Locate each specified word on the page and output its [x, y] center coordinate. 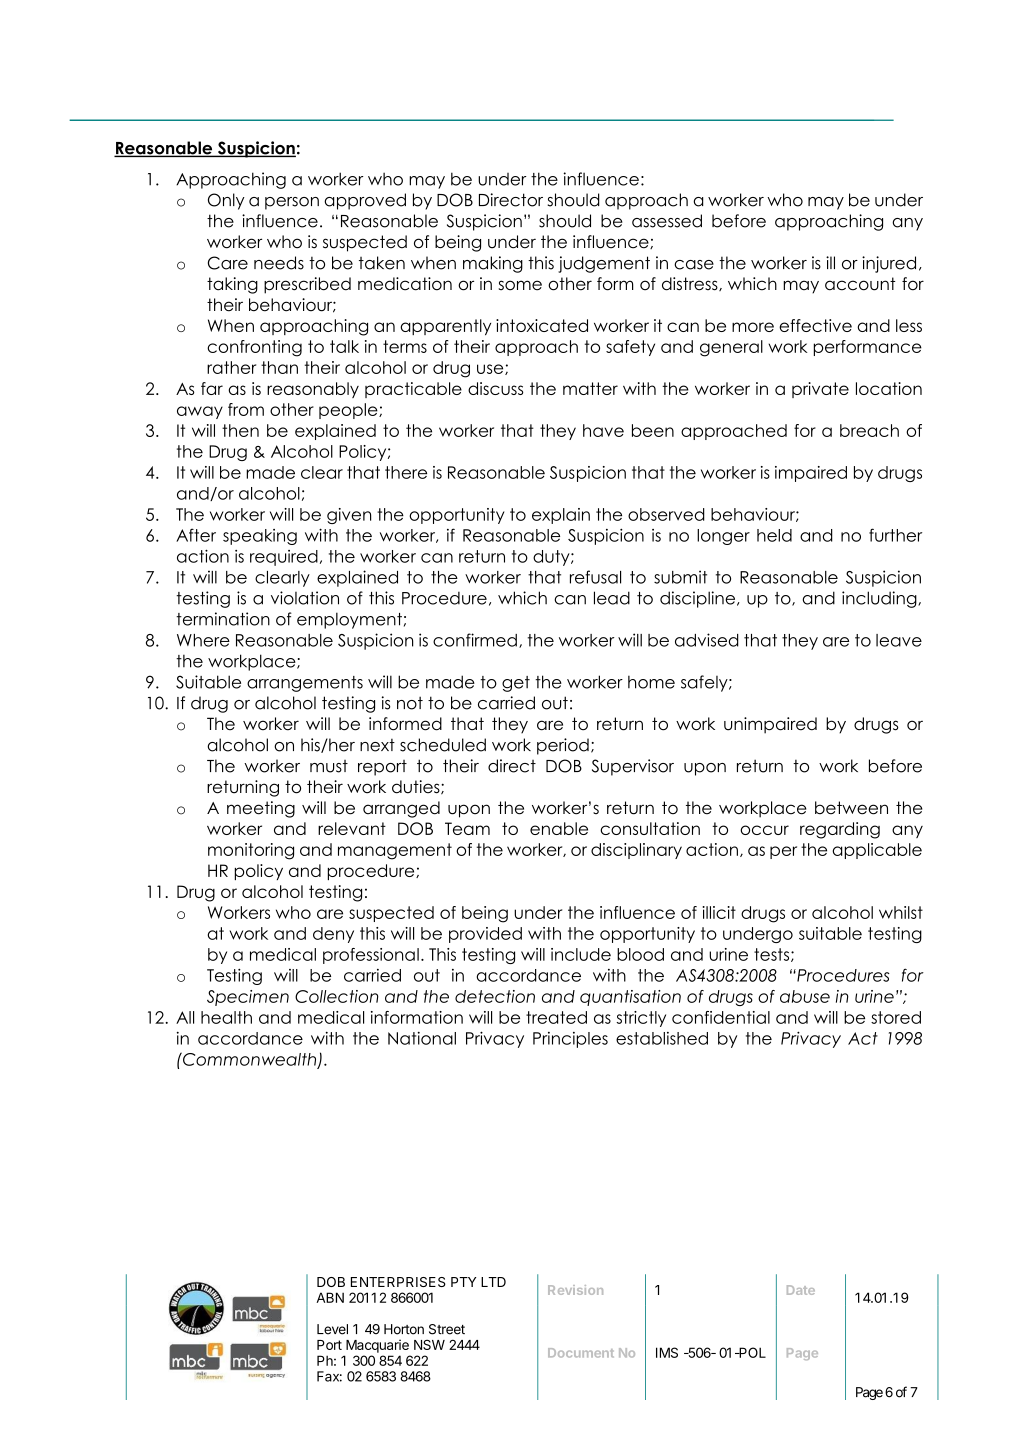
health [226, 1017]
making [493, 264]
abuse [805, 996]
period [563, 746]
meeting [261, 809]
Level [332, 1329]
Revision [575, 1290]
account [860, 284]
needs [279, 263]
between [851, 808]
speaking [260, 537]
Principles [570, 1040]
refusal [595, 577]
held [774, 535]
